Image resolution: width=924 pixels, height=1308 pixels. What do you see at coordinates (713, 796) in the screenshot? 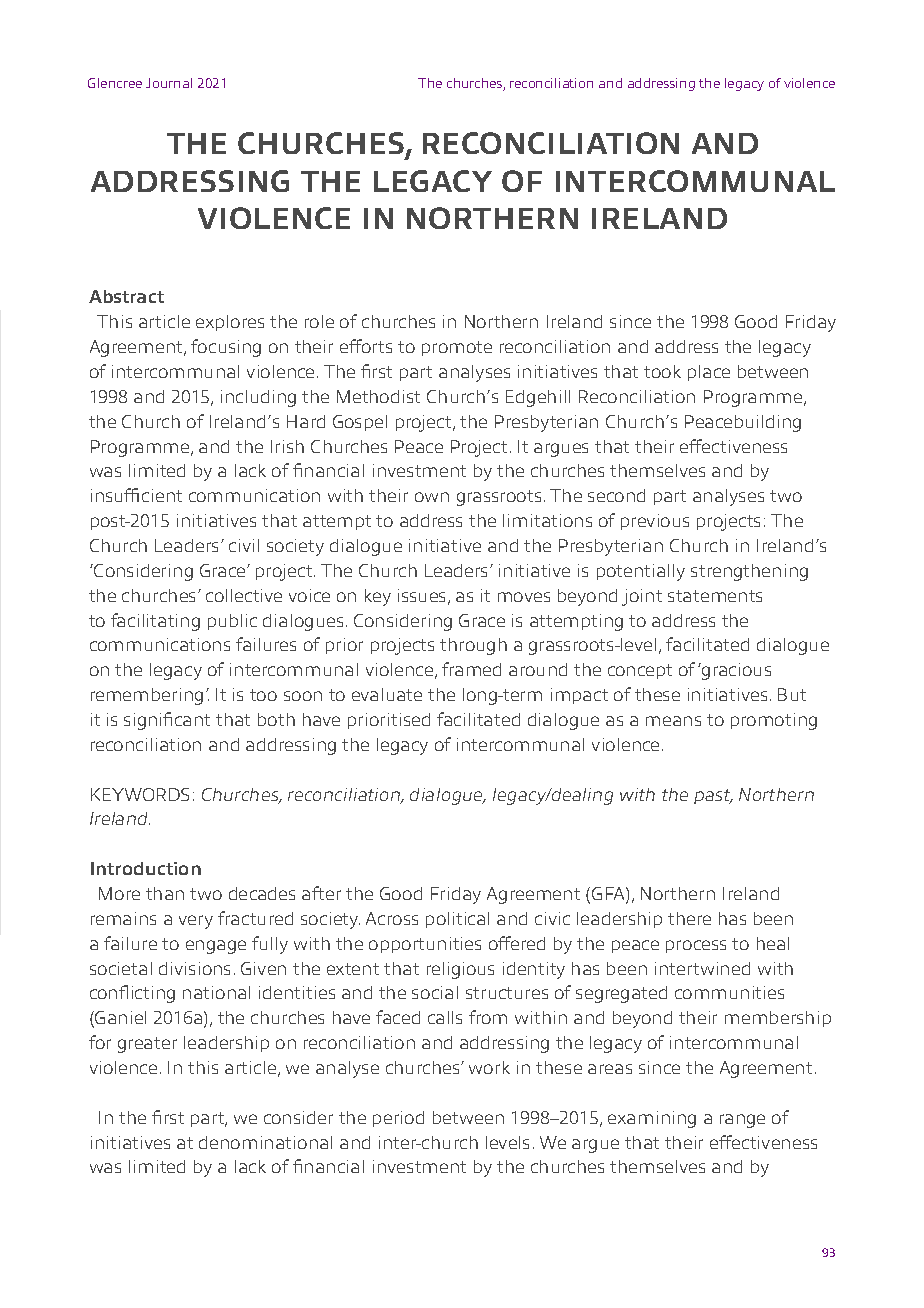
I see `past` at bounding box center [713, 796].
